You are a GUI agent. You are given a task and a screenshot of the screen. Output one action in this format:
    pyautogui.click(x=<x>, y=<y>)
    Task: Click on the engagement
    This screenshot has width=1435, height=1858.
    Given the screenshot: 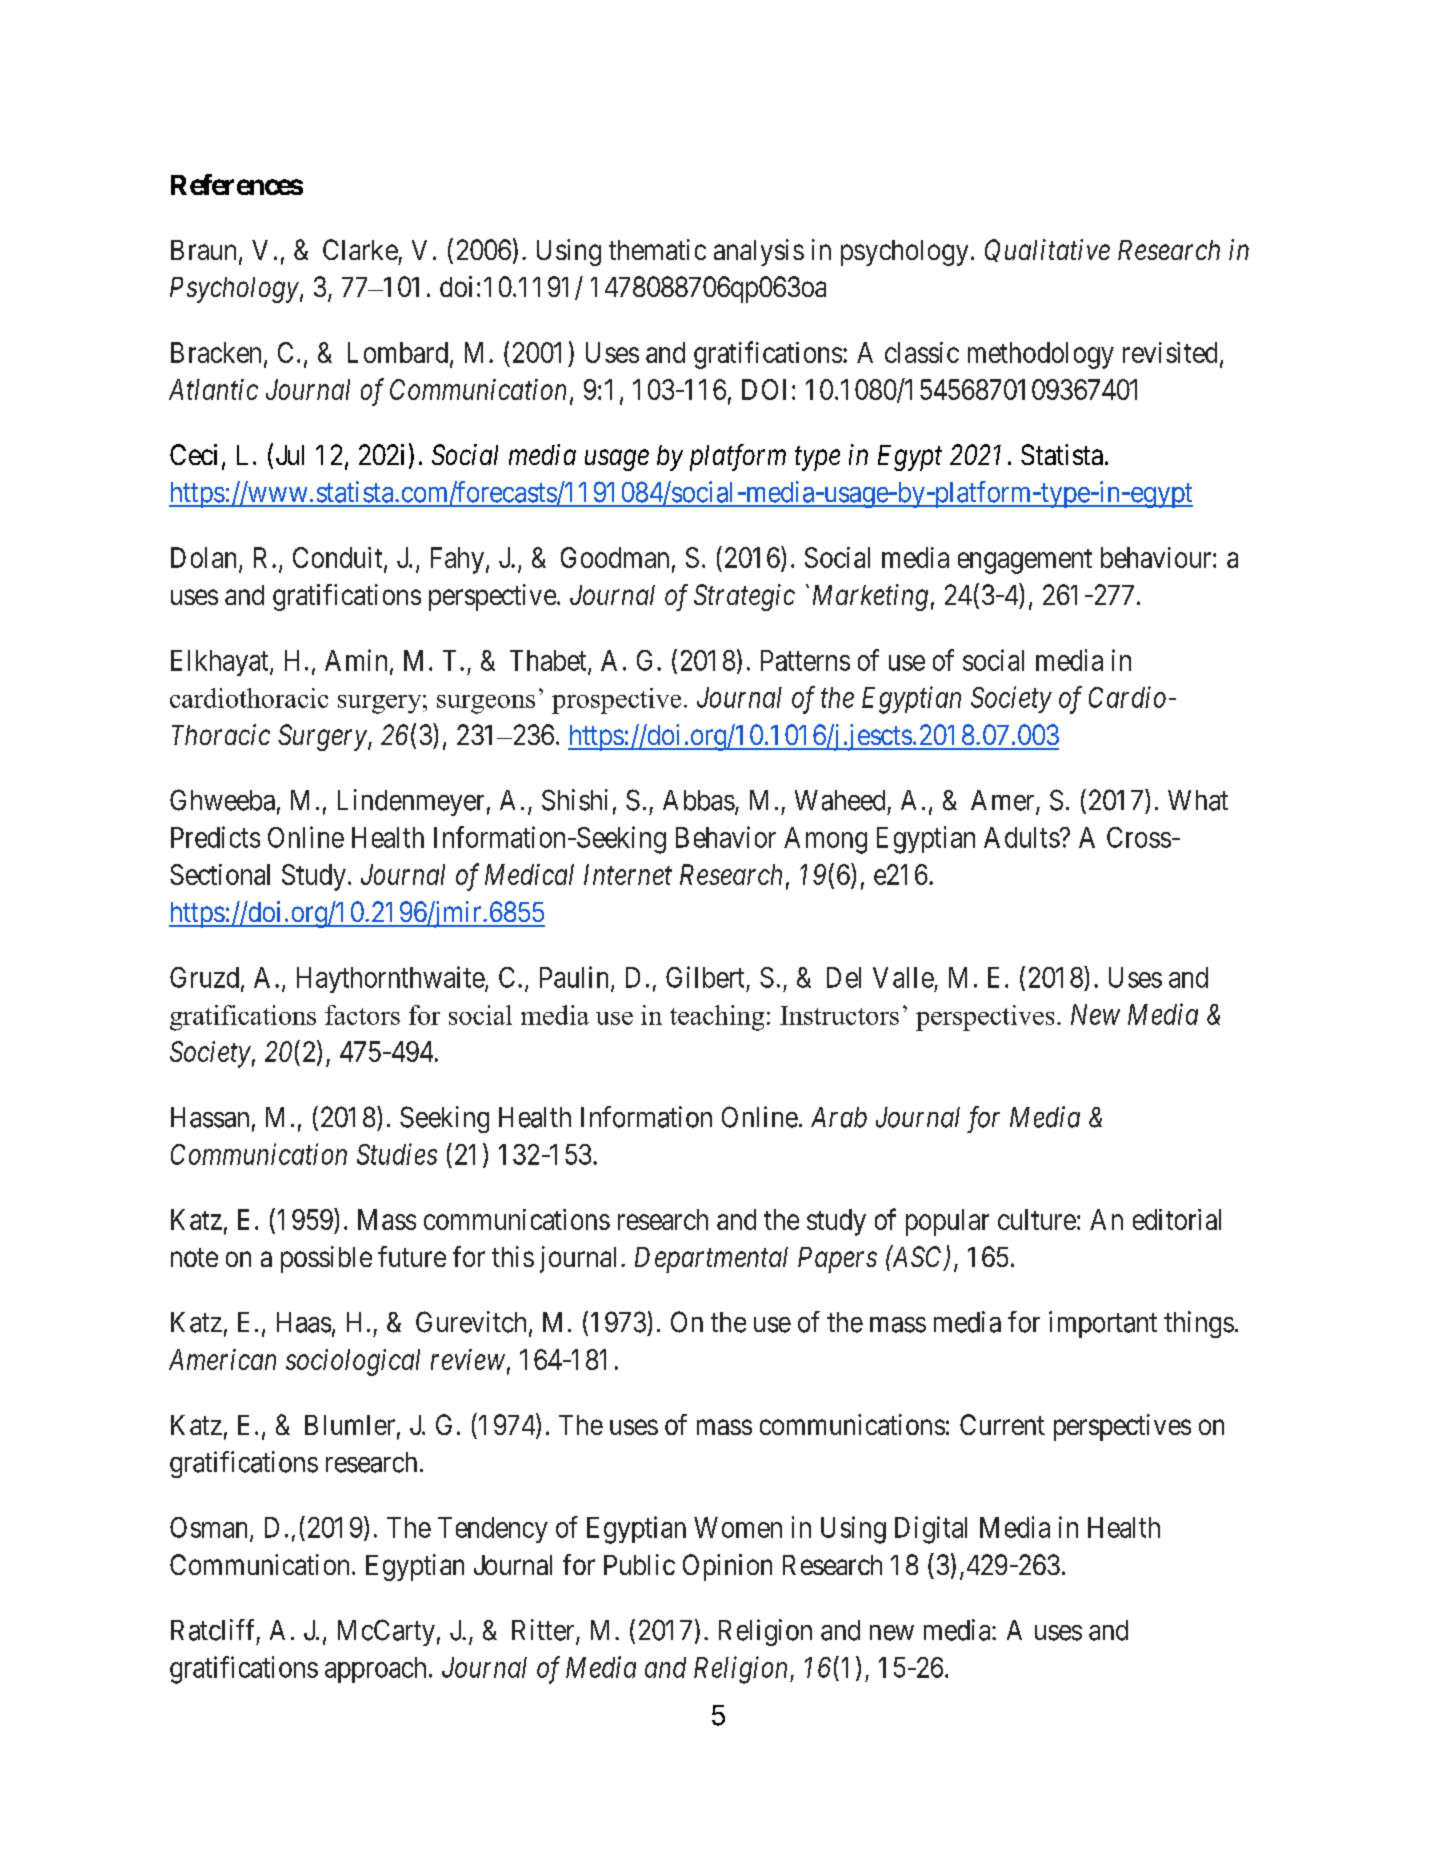 What is the action you would take?
    pyautogui.click(x=1025, y=561)
